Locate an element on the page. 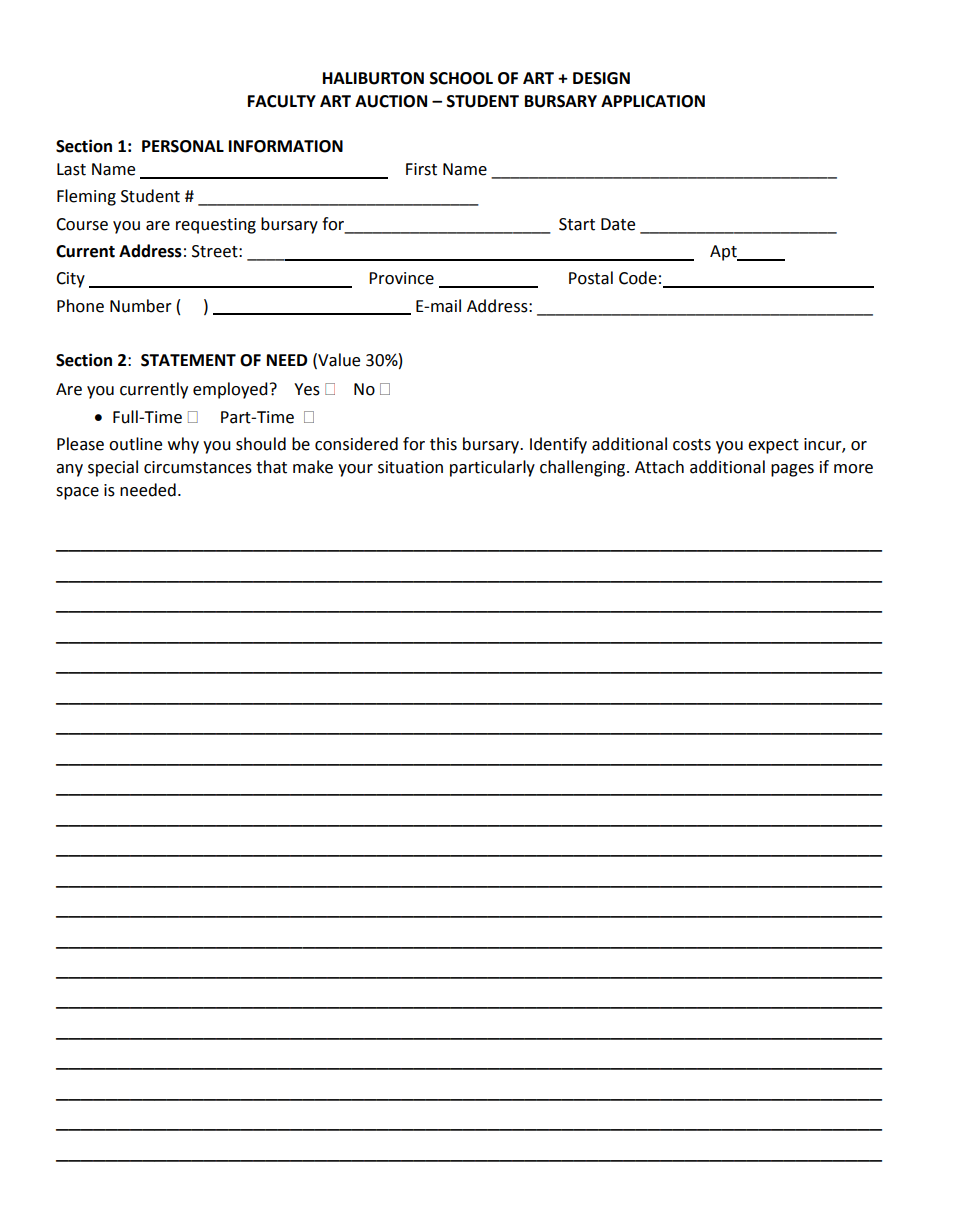 This document has height=1232, width=953. pages is located at coordinates (792, 470).
